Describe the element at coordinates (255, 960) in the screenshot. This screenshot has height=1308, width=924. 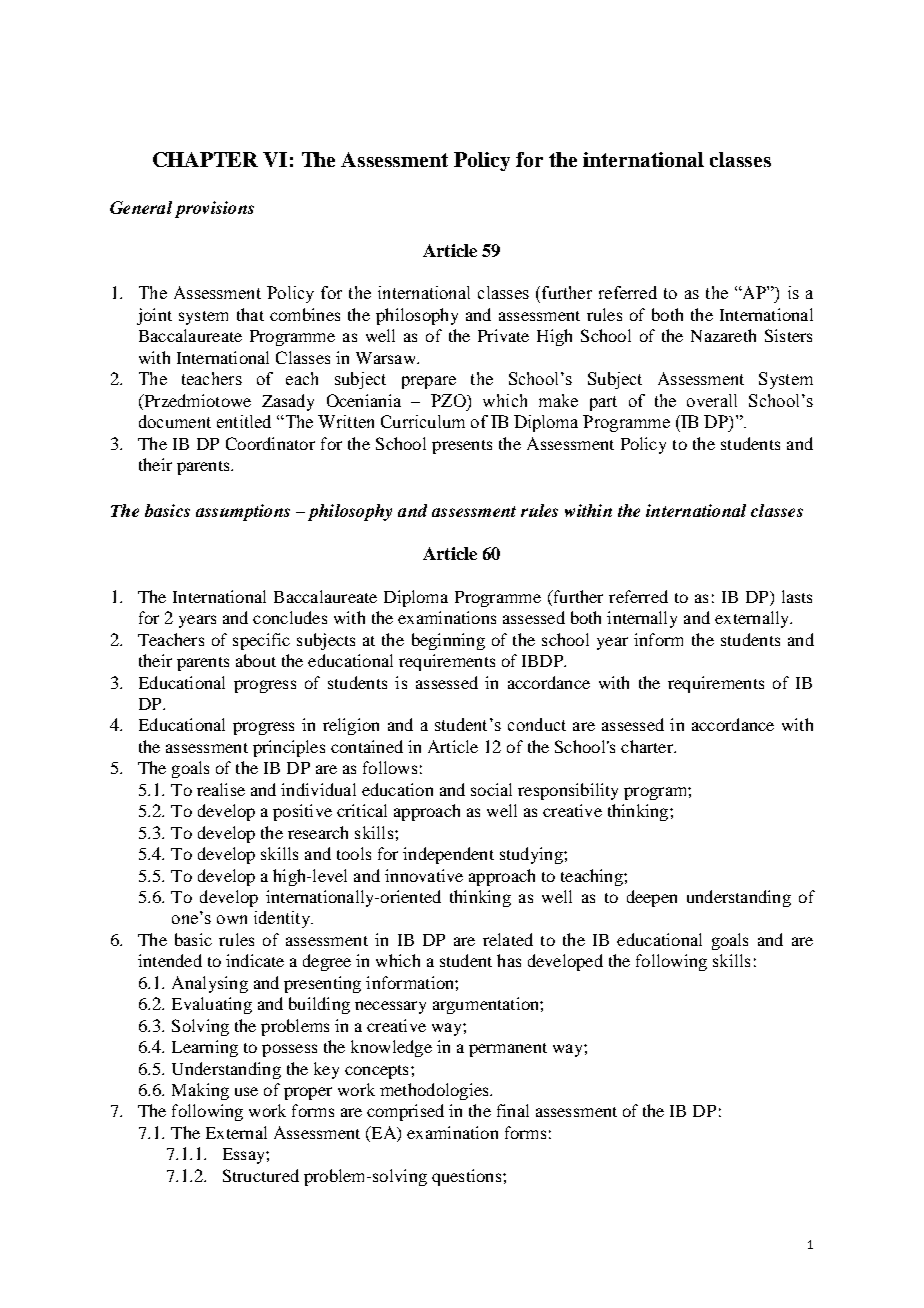
I see `indicate` at that location.
